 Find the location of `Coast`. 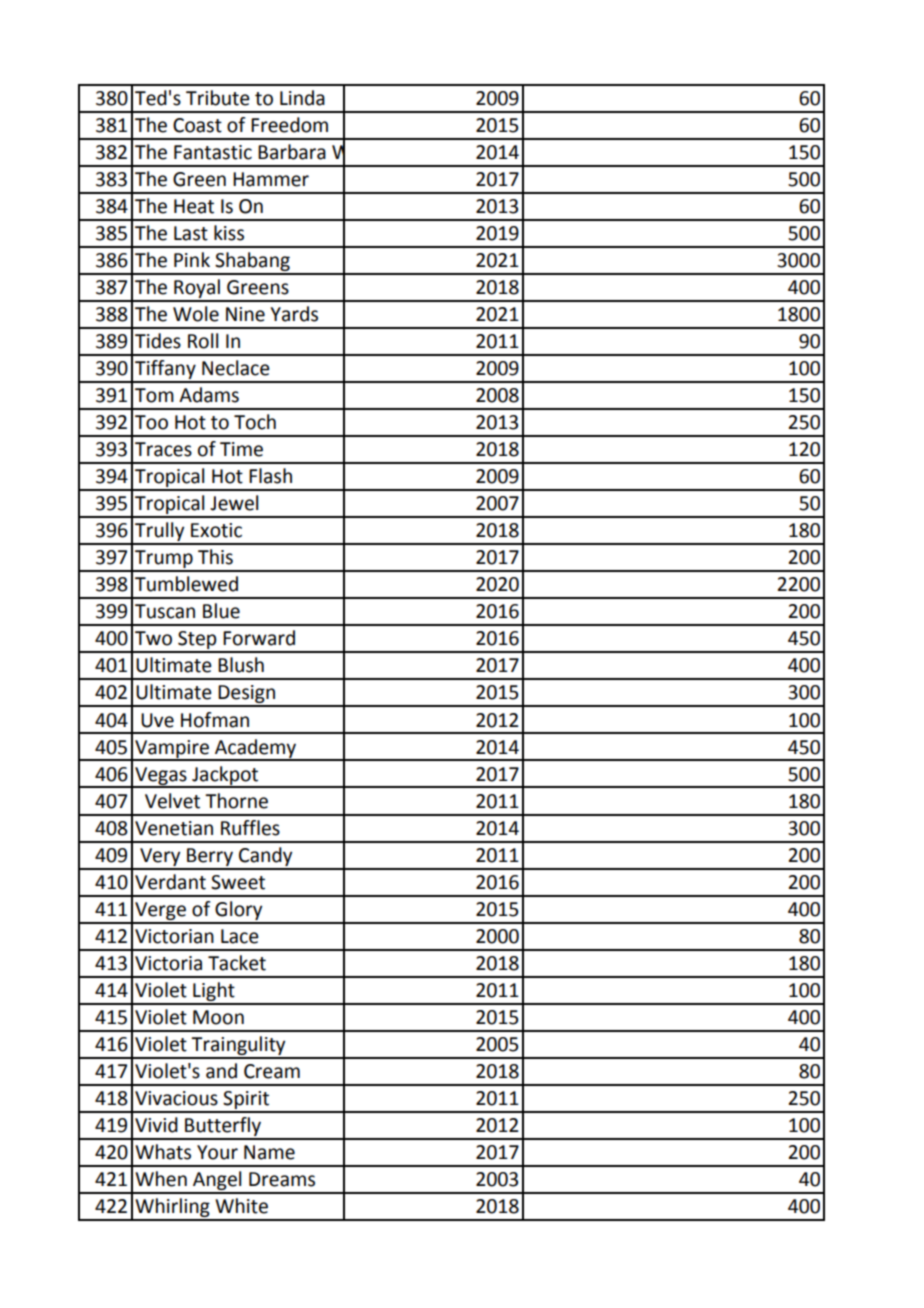

Coast is located at coordinates (197, 125).
